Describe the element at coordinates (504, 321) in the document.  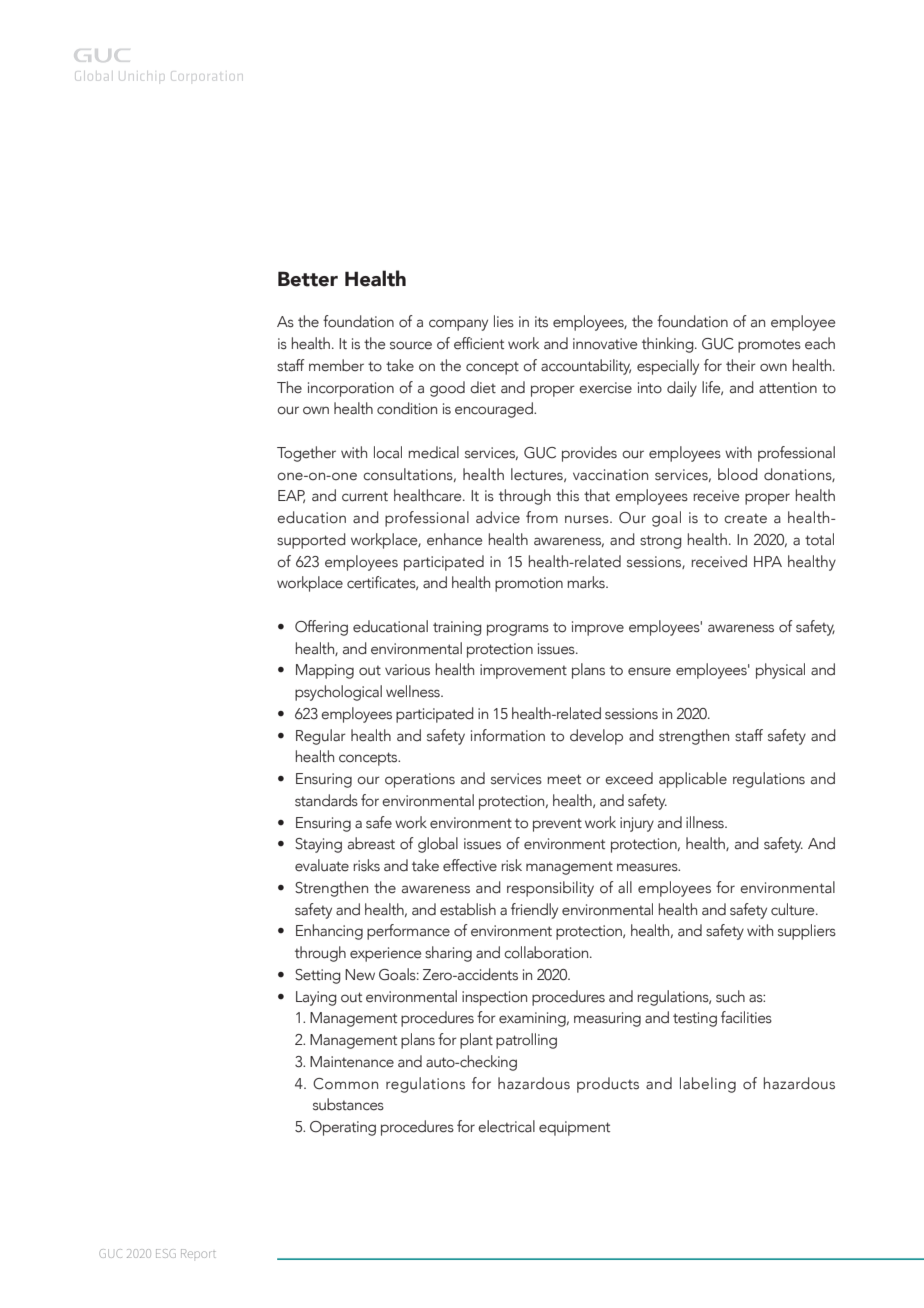
I see `lies` at that location.
